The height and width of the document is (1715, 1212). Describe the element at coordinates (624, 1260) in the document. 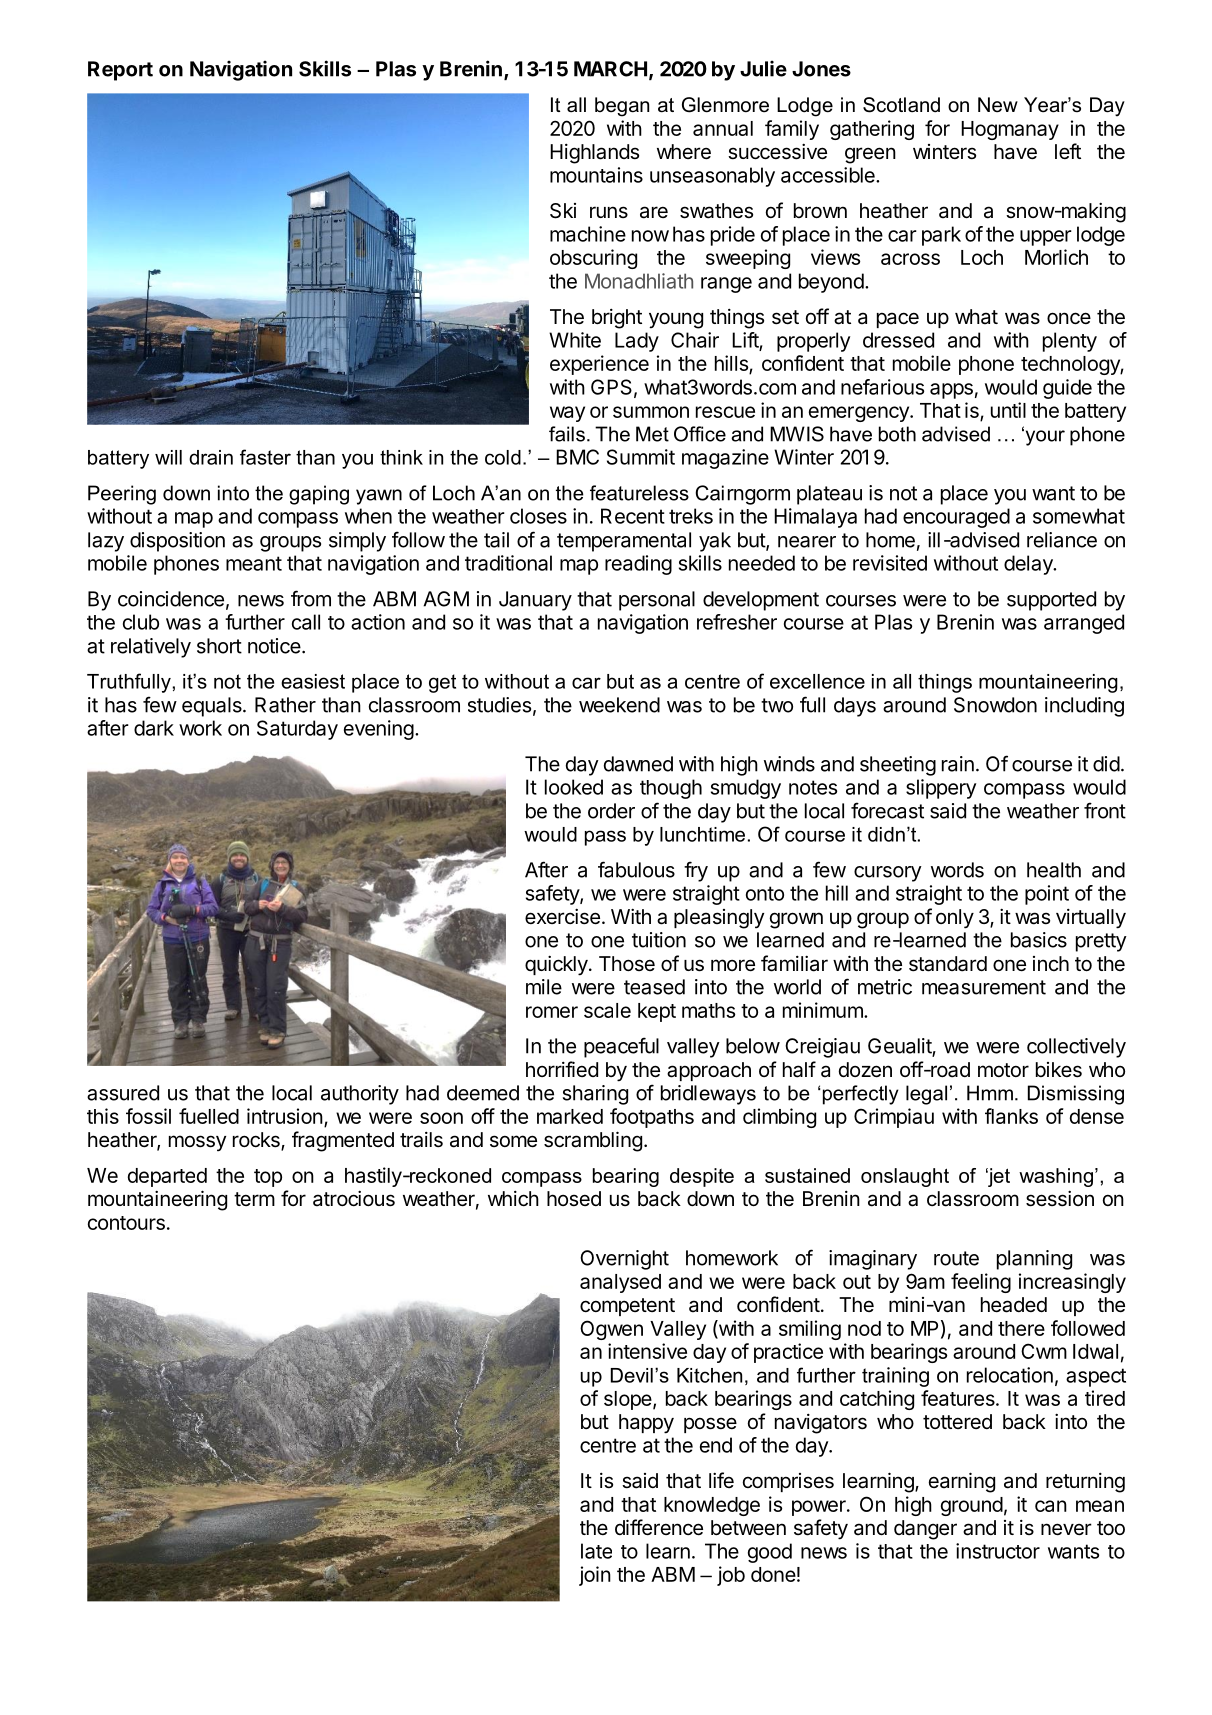

I see `Overnight` at that location.
